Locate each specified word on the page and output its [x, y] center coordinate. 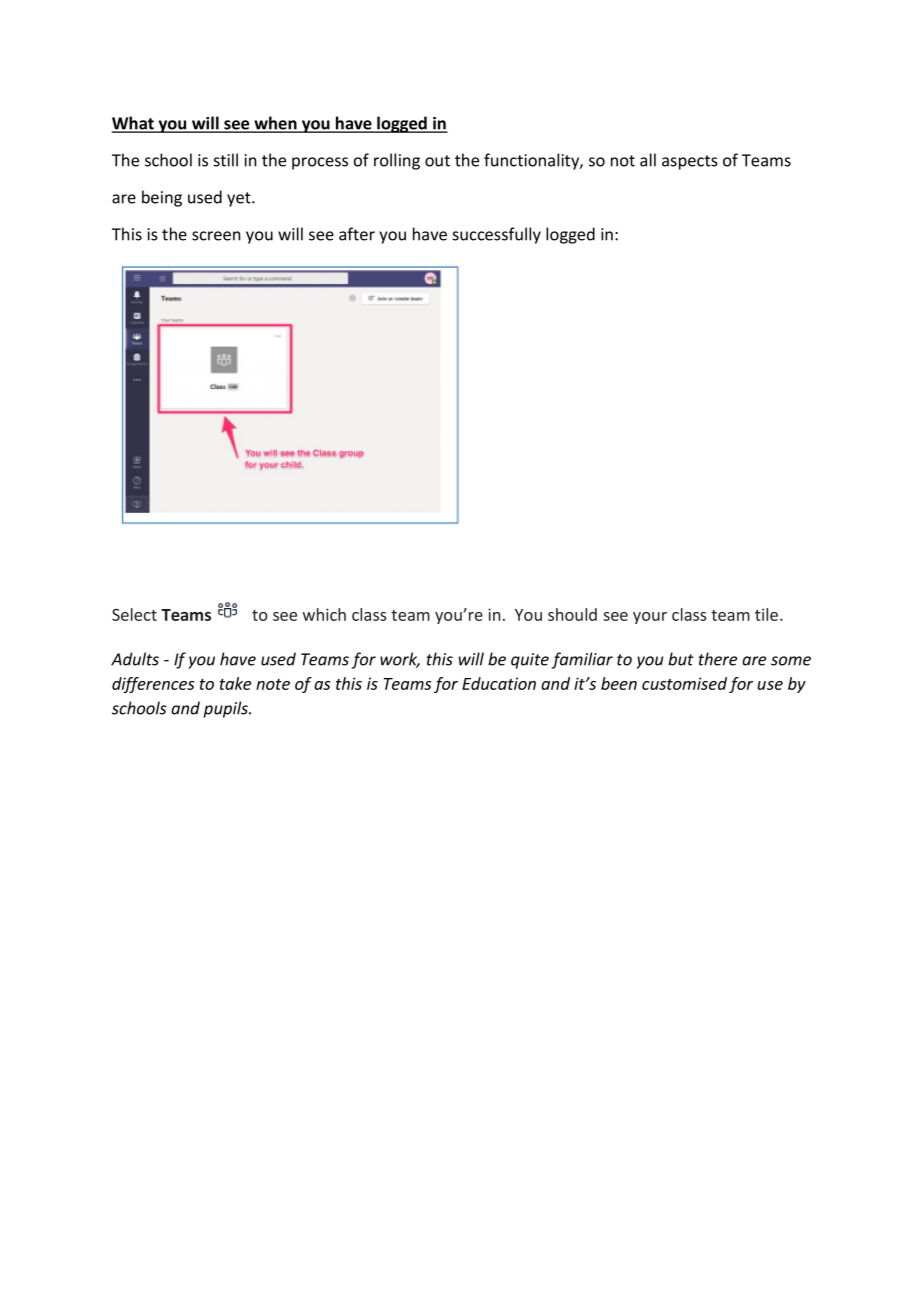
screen [216, 236]
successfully [497, 235]
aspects [690, 162]
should [572, 614]
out [437, 161]
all [648, 160]
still [226, 160]
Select [134, 614]
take [235, 683]
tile [768, 614]
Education [499, 683]
